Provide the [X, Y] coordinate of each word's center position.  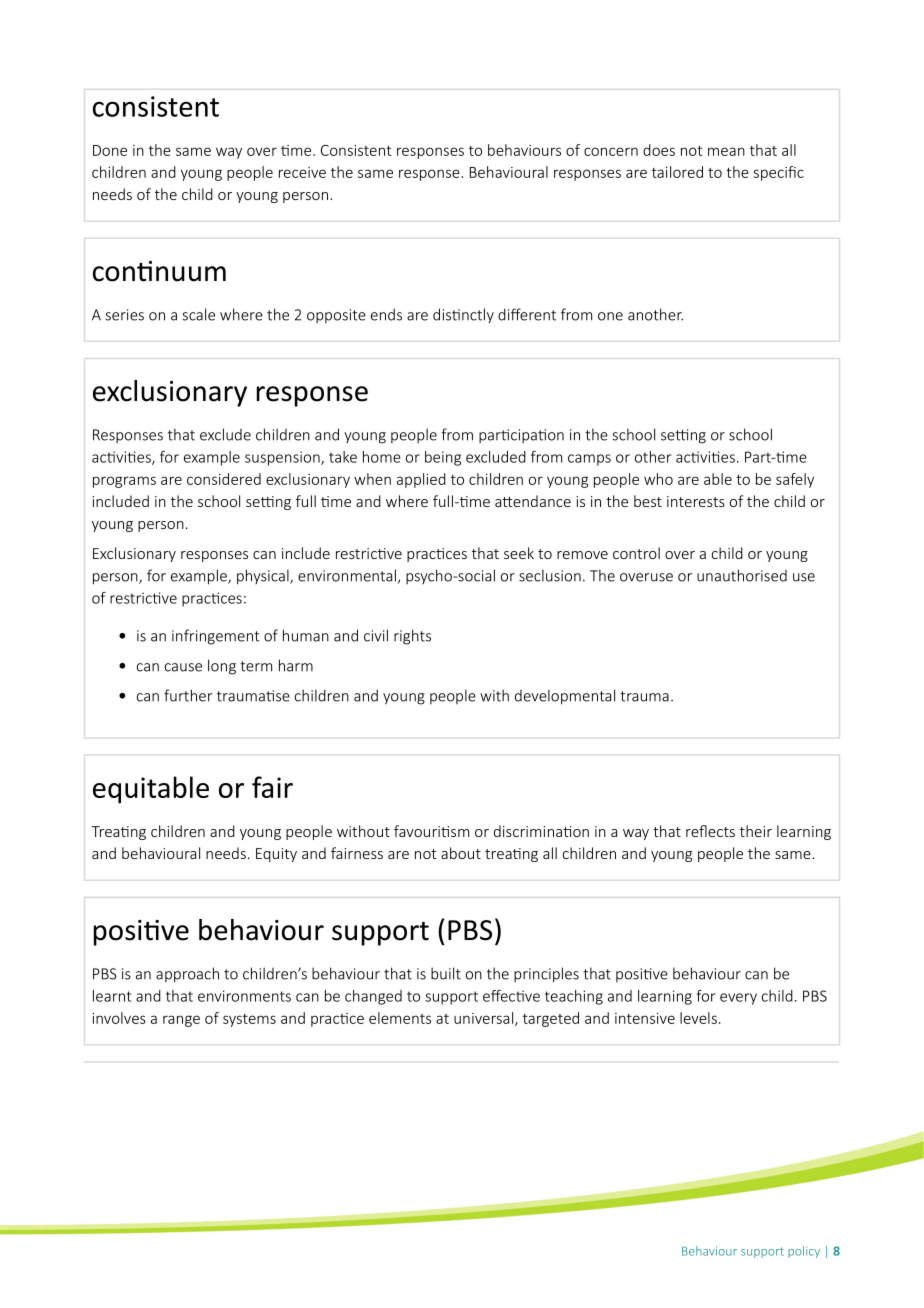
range [181, 1021]
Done [110, 150]
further [188, 695]
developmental [565, 697]
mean [726, 151]
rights [412, 637]
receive [302, 172]
